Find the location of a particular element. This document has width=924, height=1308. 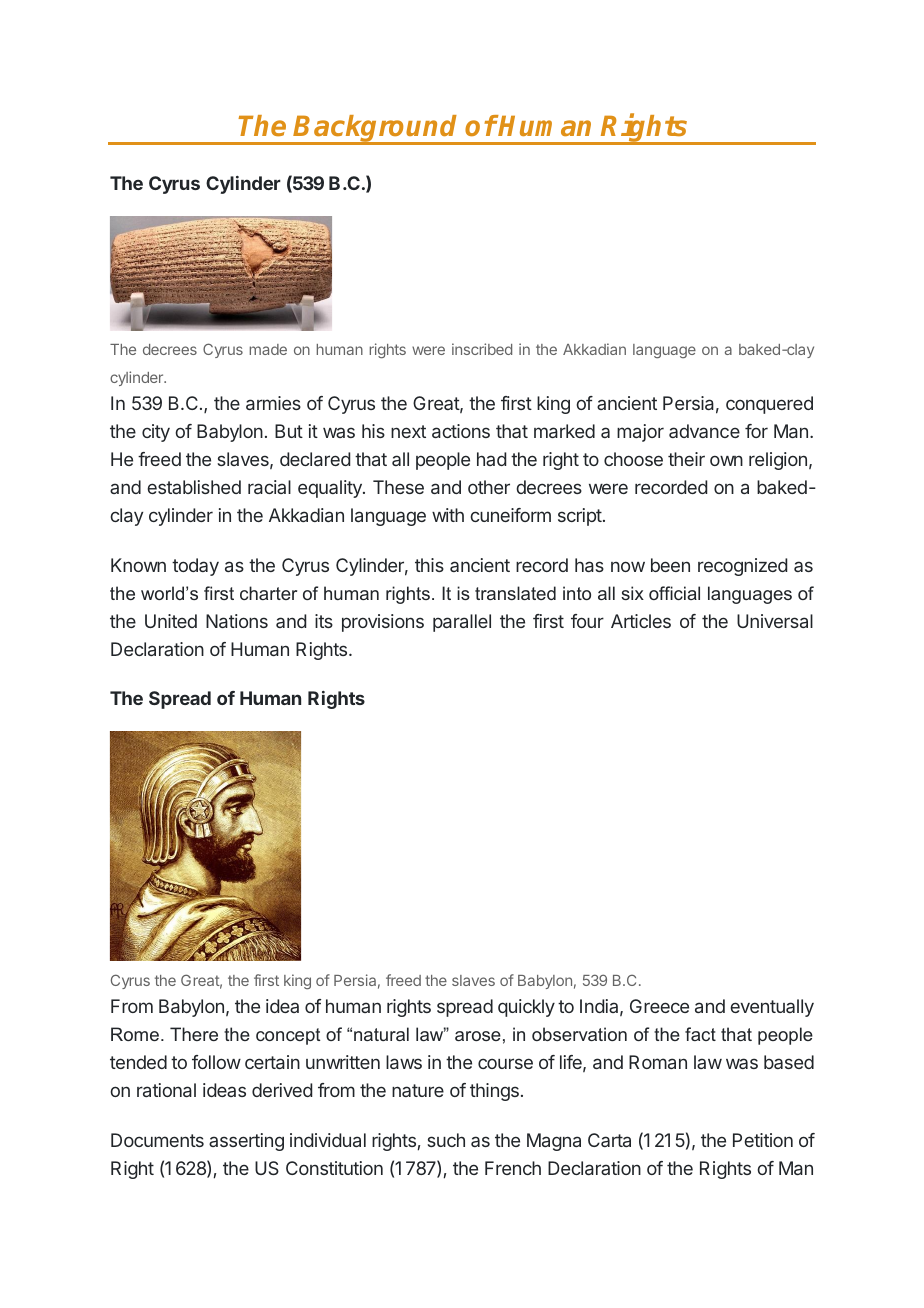

arose is located at coordinates (478, 1036).
